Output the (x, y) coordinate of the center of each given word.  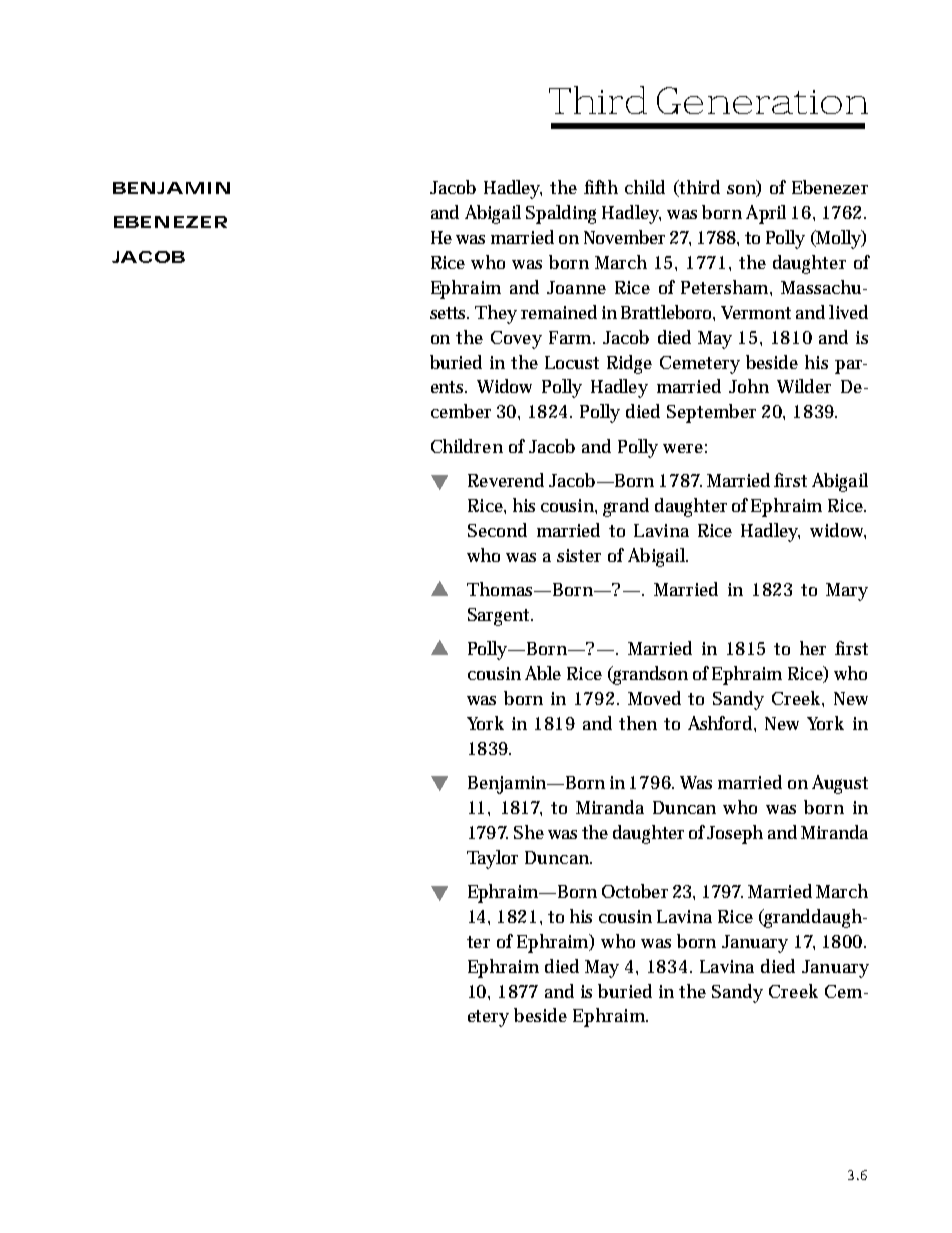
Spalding (561, 214)
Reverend (506, 480)
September (711, 413)
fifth (601, 187)
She (529, 832)
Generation (762, 100)
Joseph (735, 834)
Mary (847, 592)
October (635, 891)
